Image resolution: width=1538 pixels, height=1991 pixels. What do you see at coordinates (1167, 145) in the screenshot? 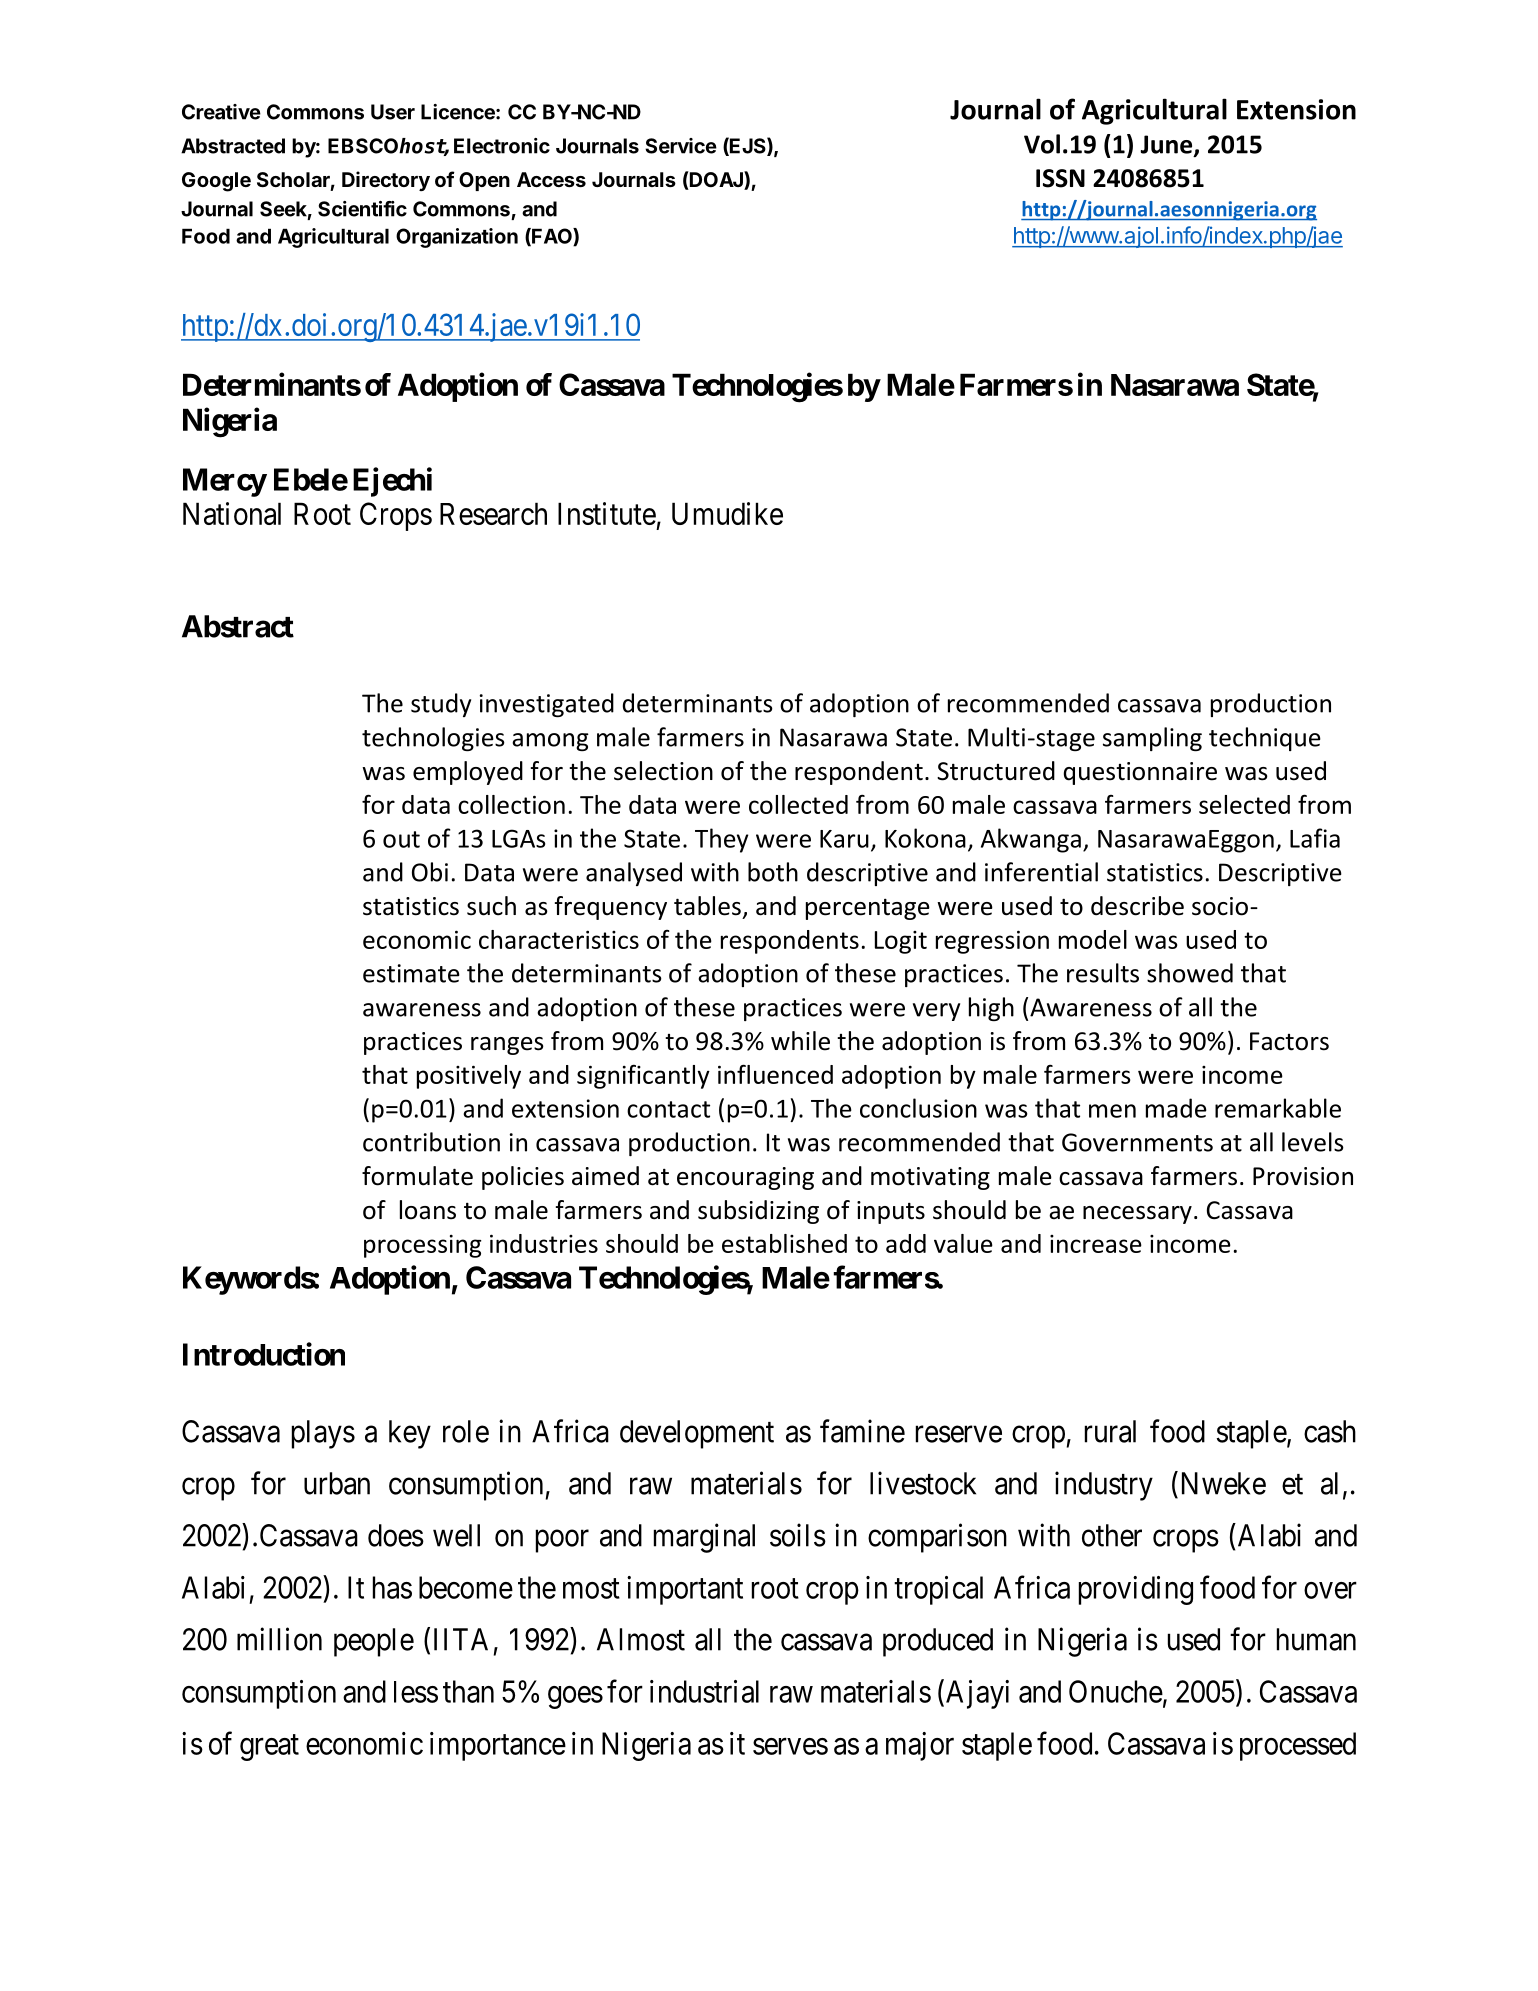
I see `June` at bounding box center [1167, 145].
